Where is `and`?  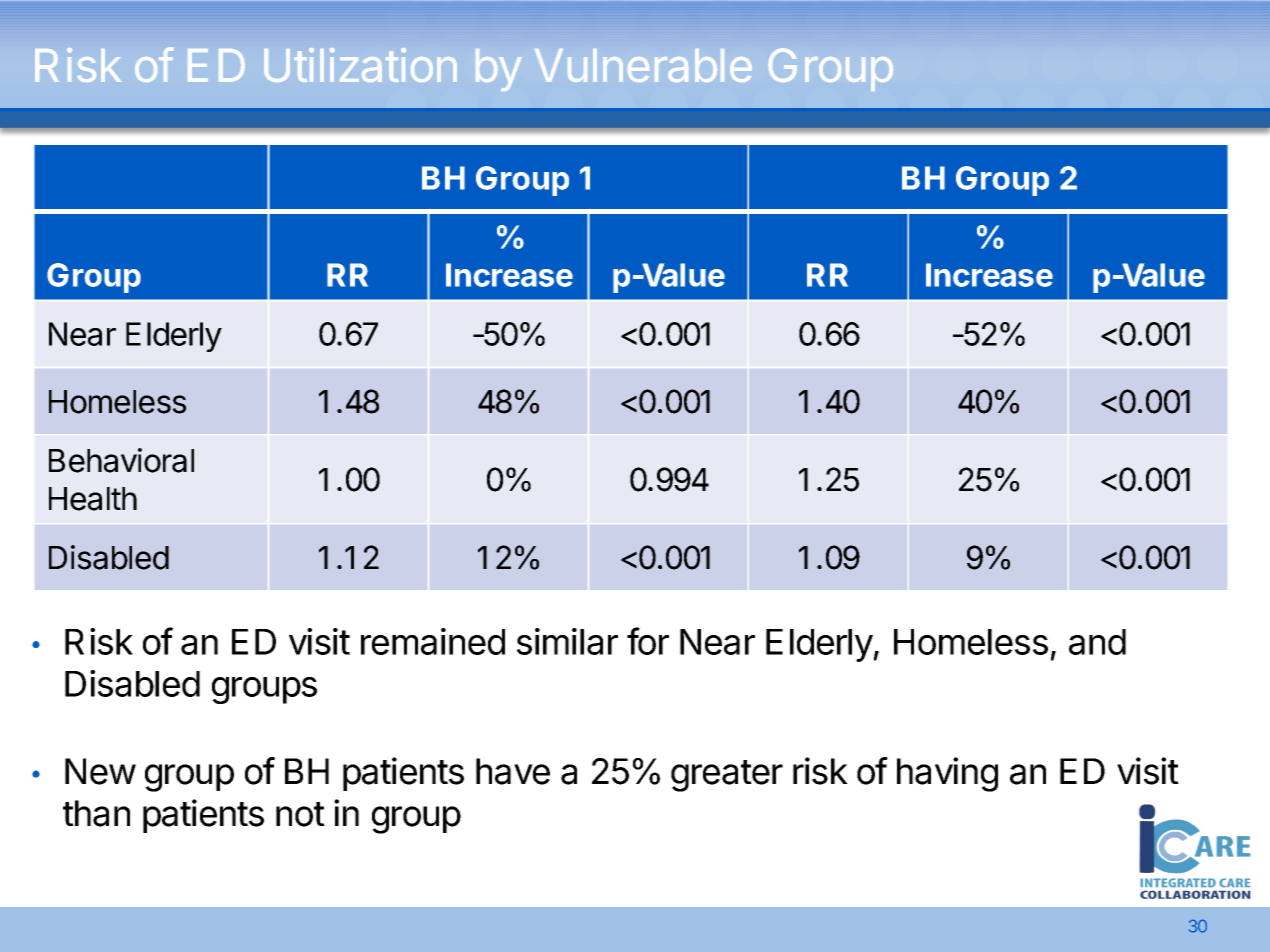 and is located at coordinates (1097, 642).
